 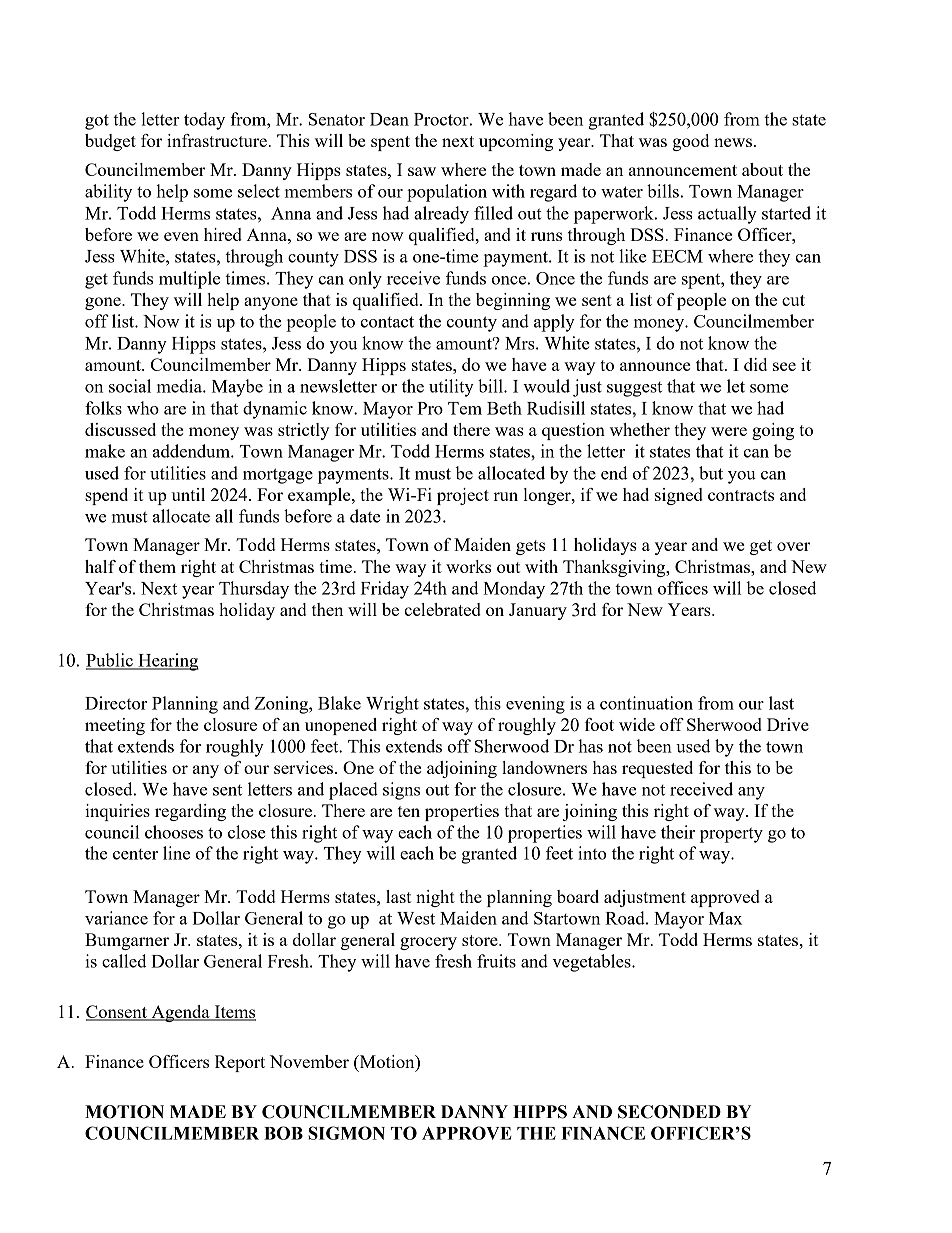 I want to click on saw, so click(x=422, y=171).
